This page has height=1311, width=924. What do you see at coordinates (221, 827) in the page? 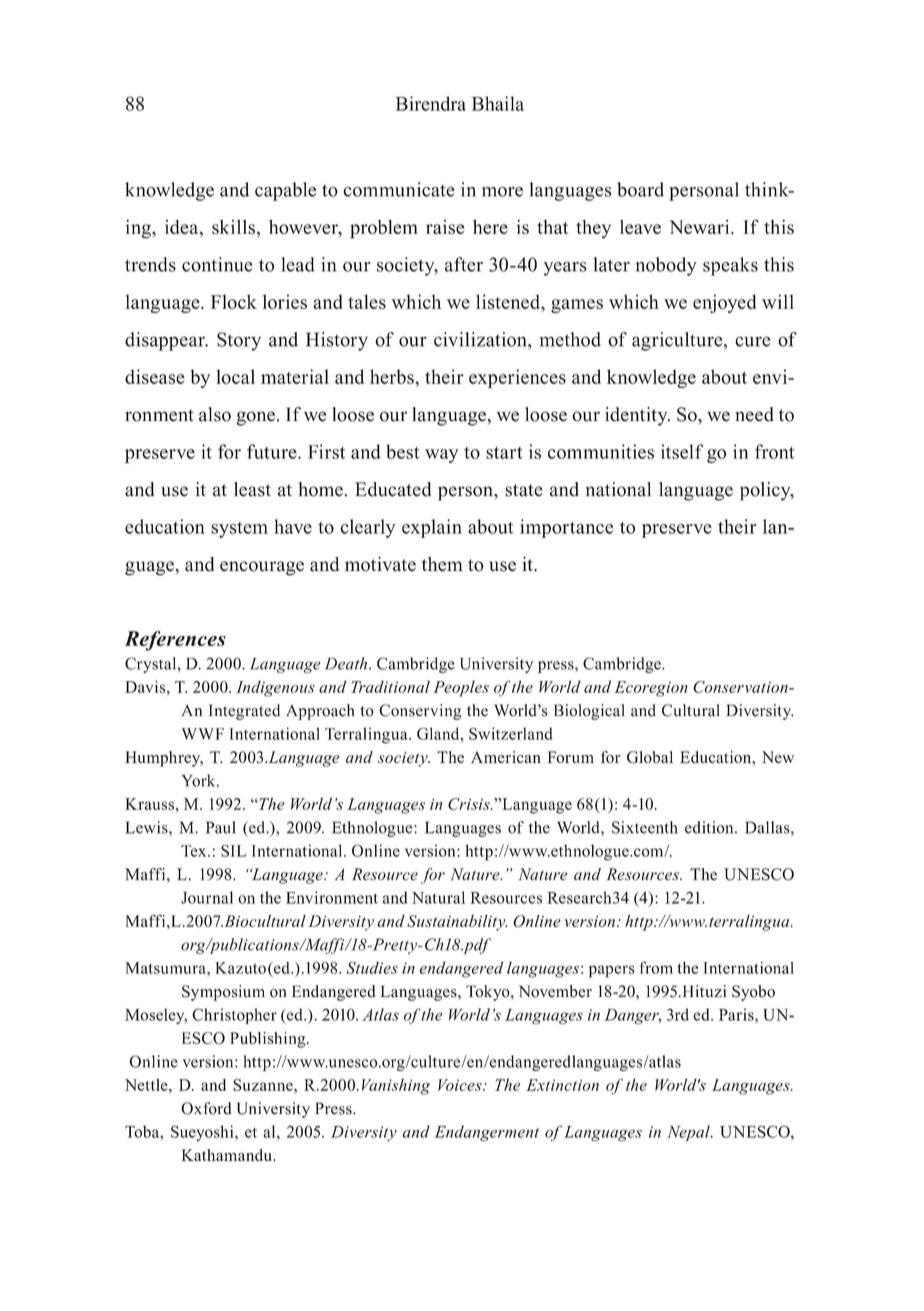
I see `Paul` at bounding box center [221, 827].
